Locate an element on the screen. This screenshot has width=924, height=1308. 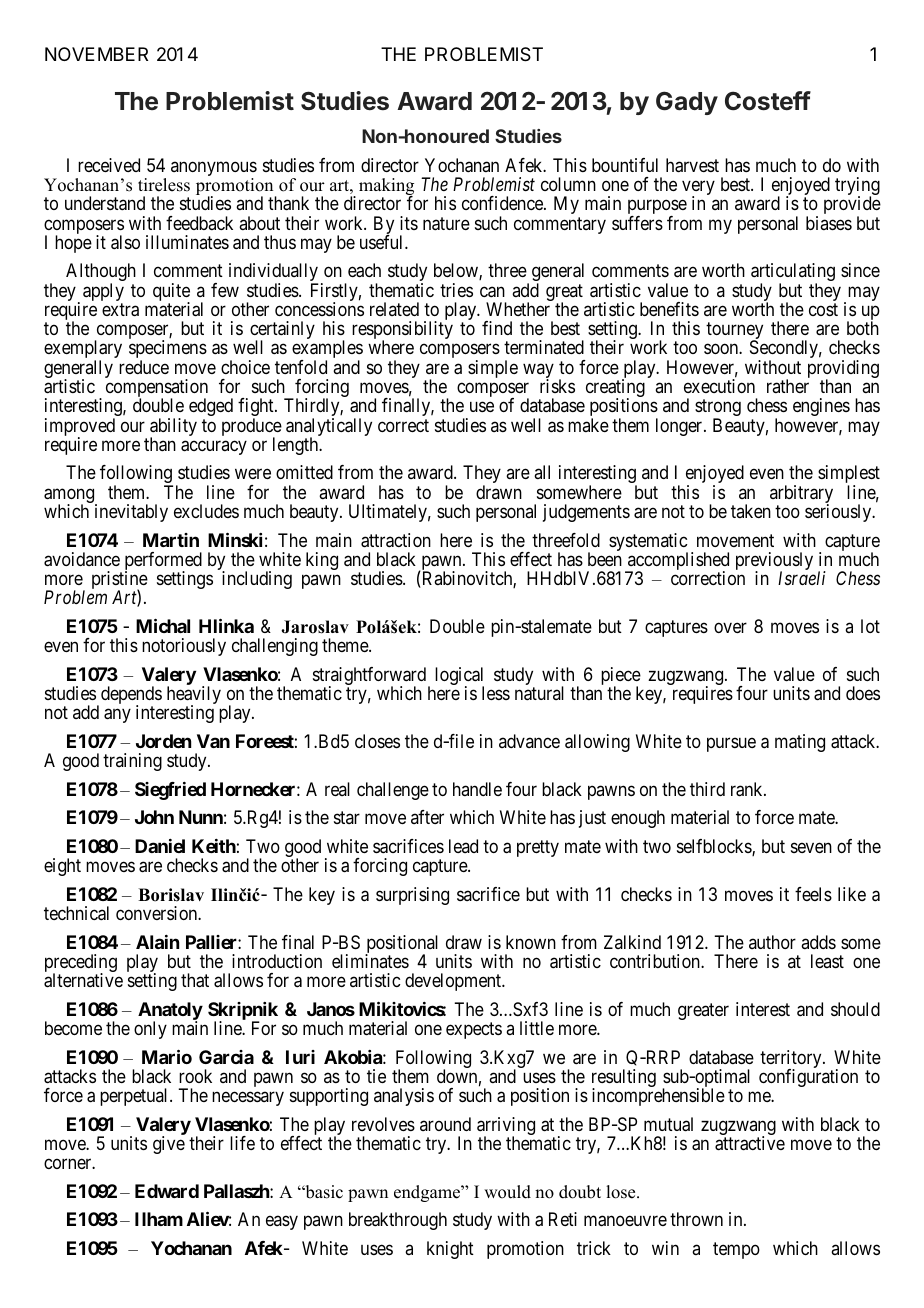
NOVEMBER is located at coordinates (96, 54).
